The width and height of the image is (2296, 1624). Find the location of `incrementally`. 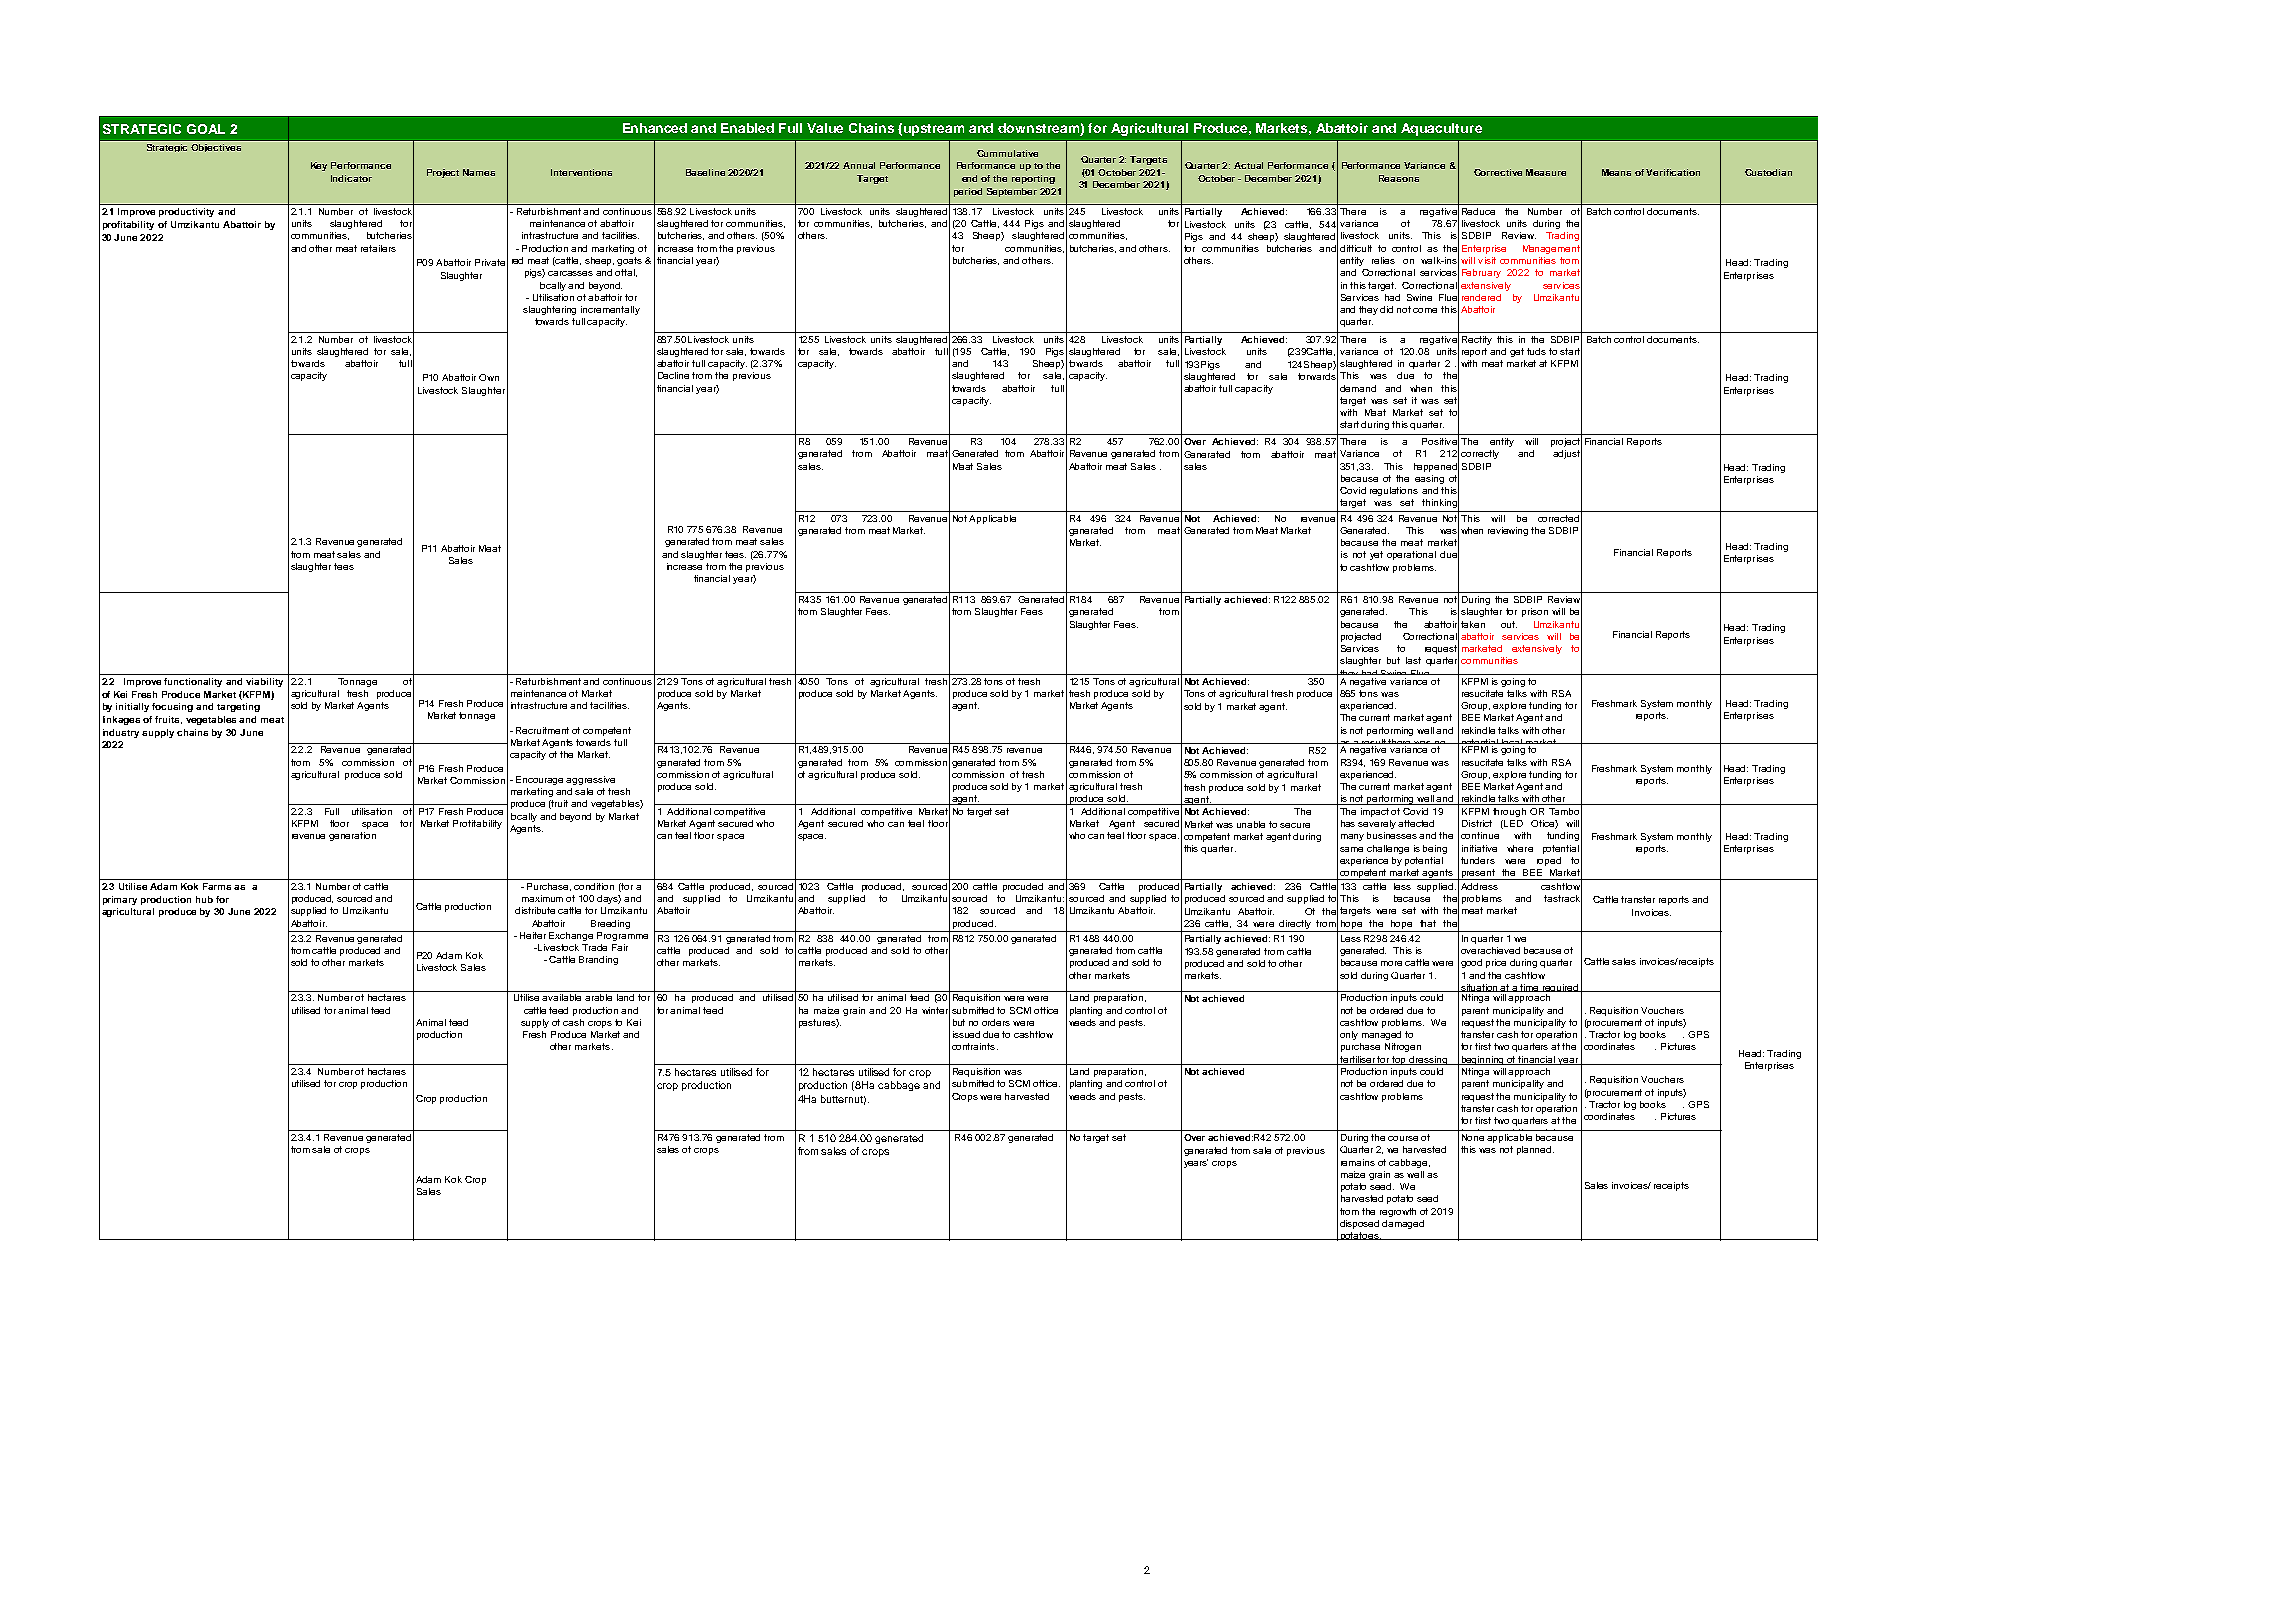

incrementally is located at coordinates (610, 310).
